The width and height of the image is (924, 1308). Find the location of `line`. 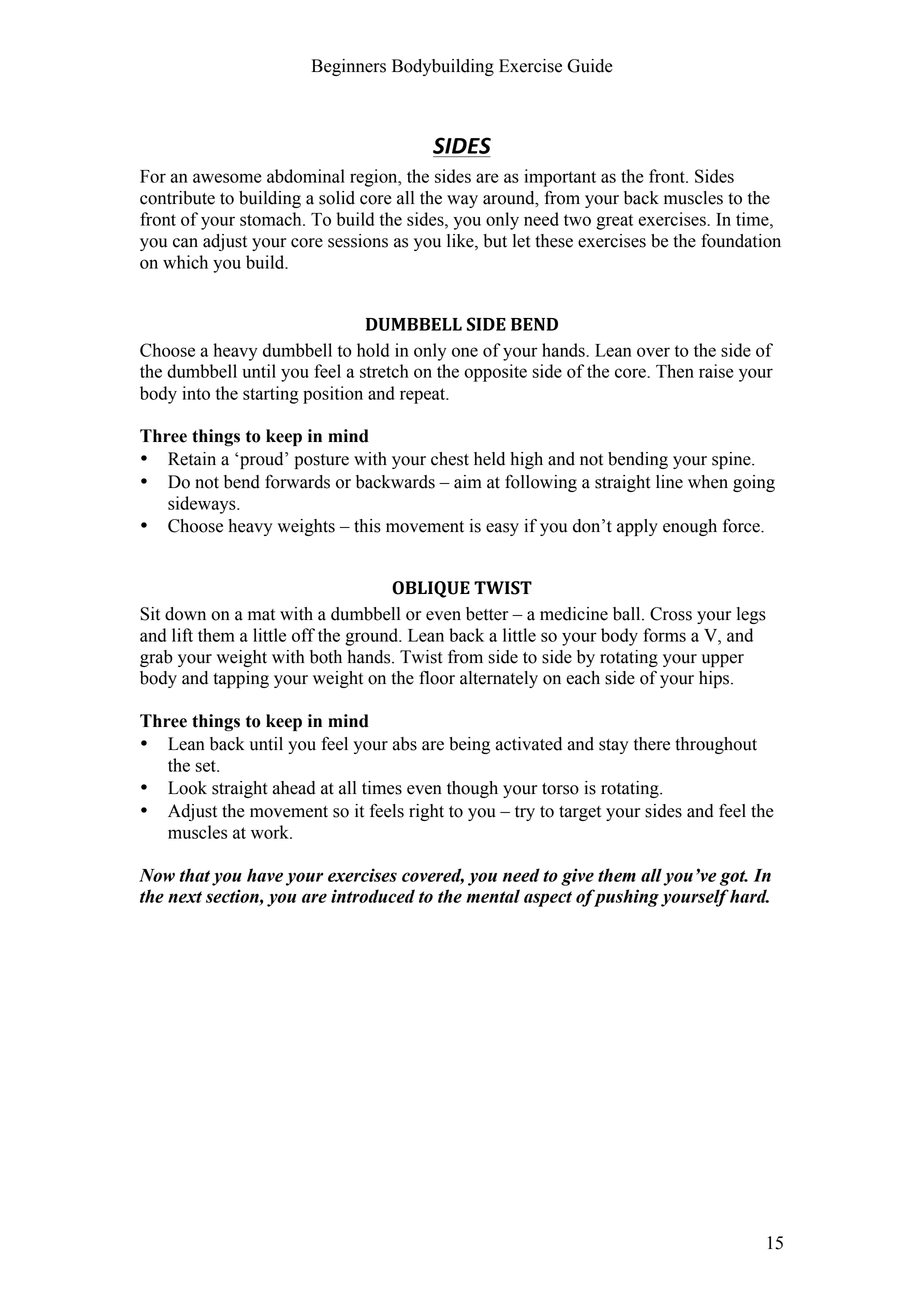

line is located at coordinates (669, 482).
